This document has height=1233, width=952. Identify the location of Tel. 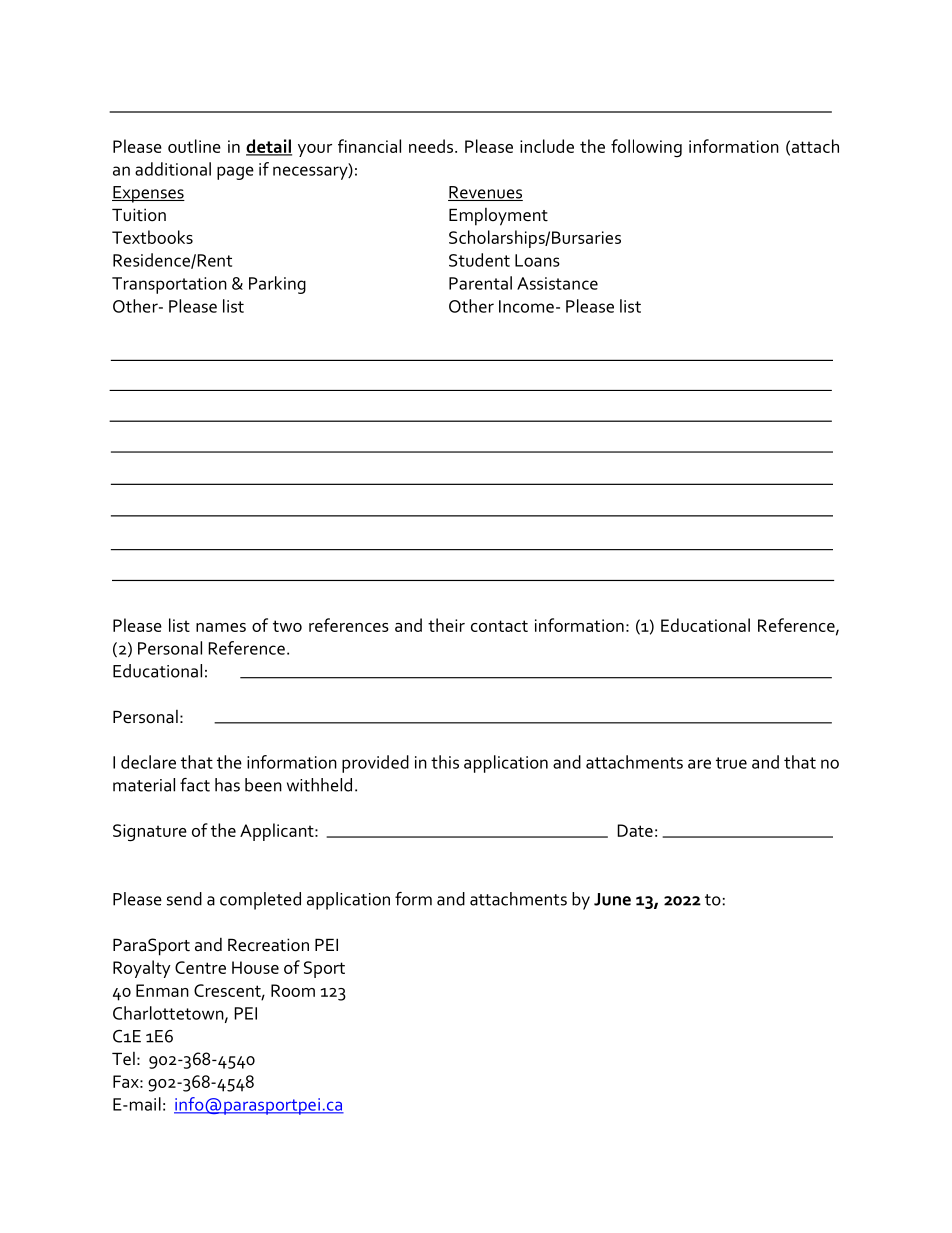
(123, 1058).
